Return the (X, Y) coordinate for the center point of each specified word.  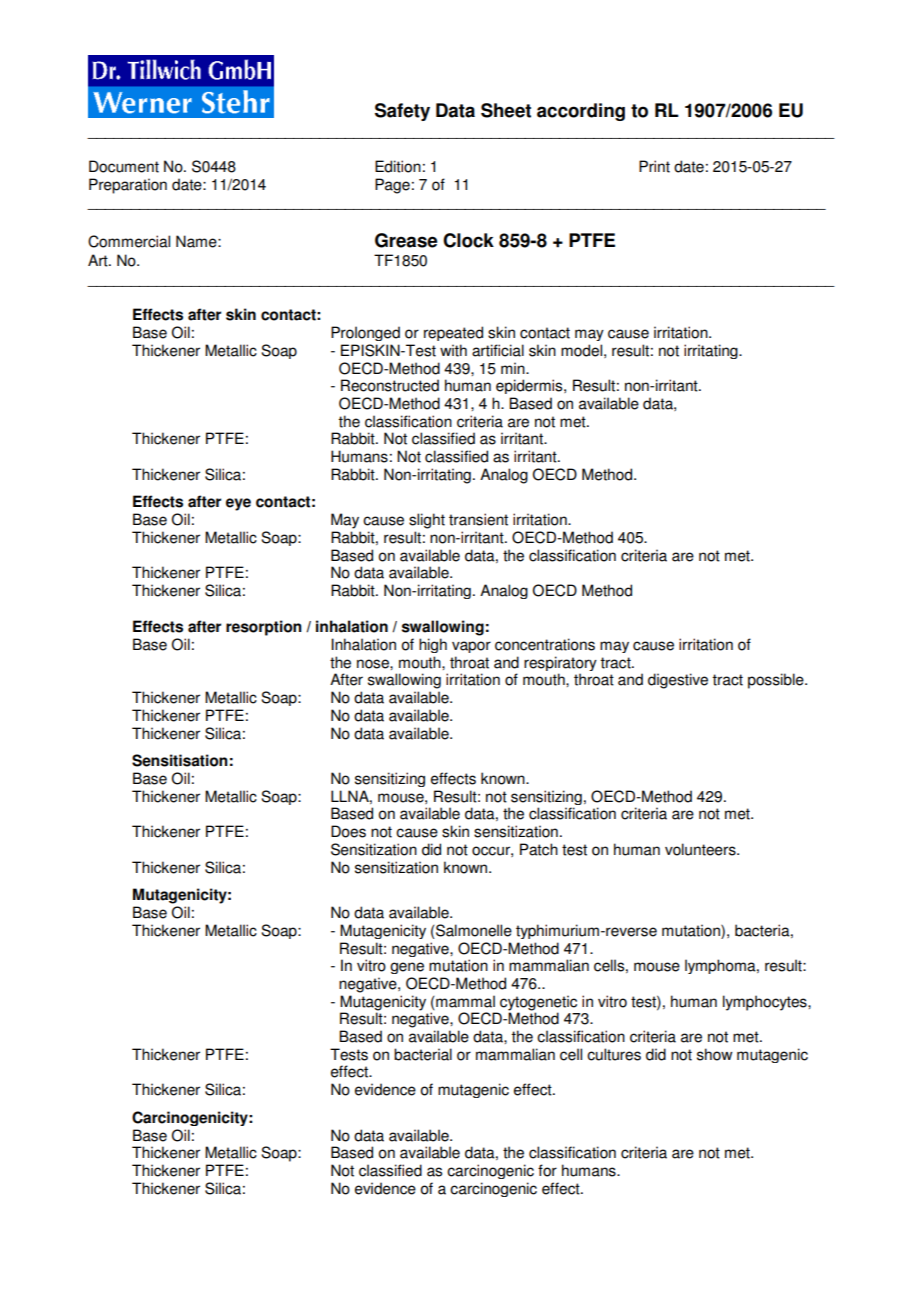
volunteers (701, 849)
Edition (398, 166)
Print (654, 166)
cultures (614, 1054)
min (514, 368)
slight (427, 521)
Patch (539, 849)
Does (348, 831)
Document (124, 166)
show (715, 1054)
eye (238, 504)
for (547, 1170)
